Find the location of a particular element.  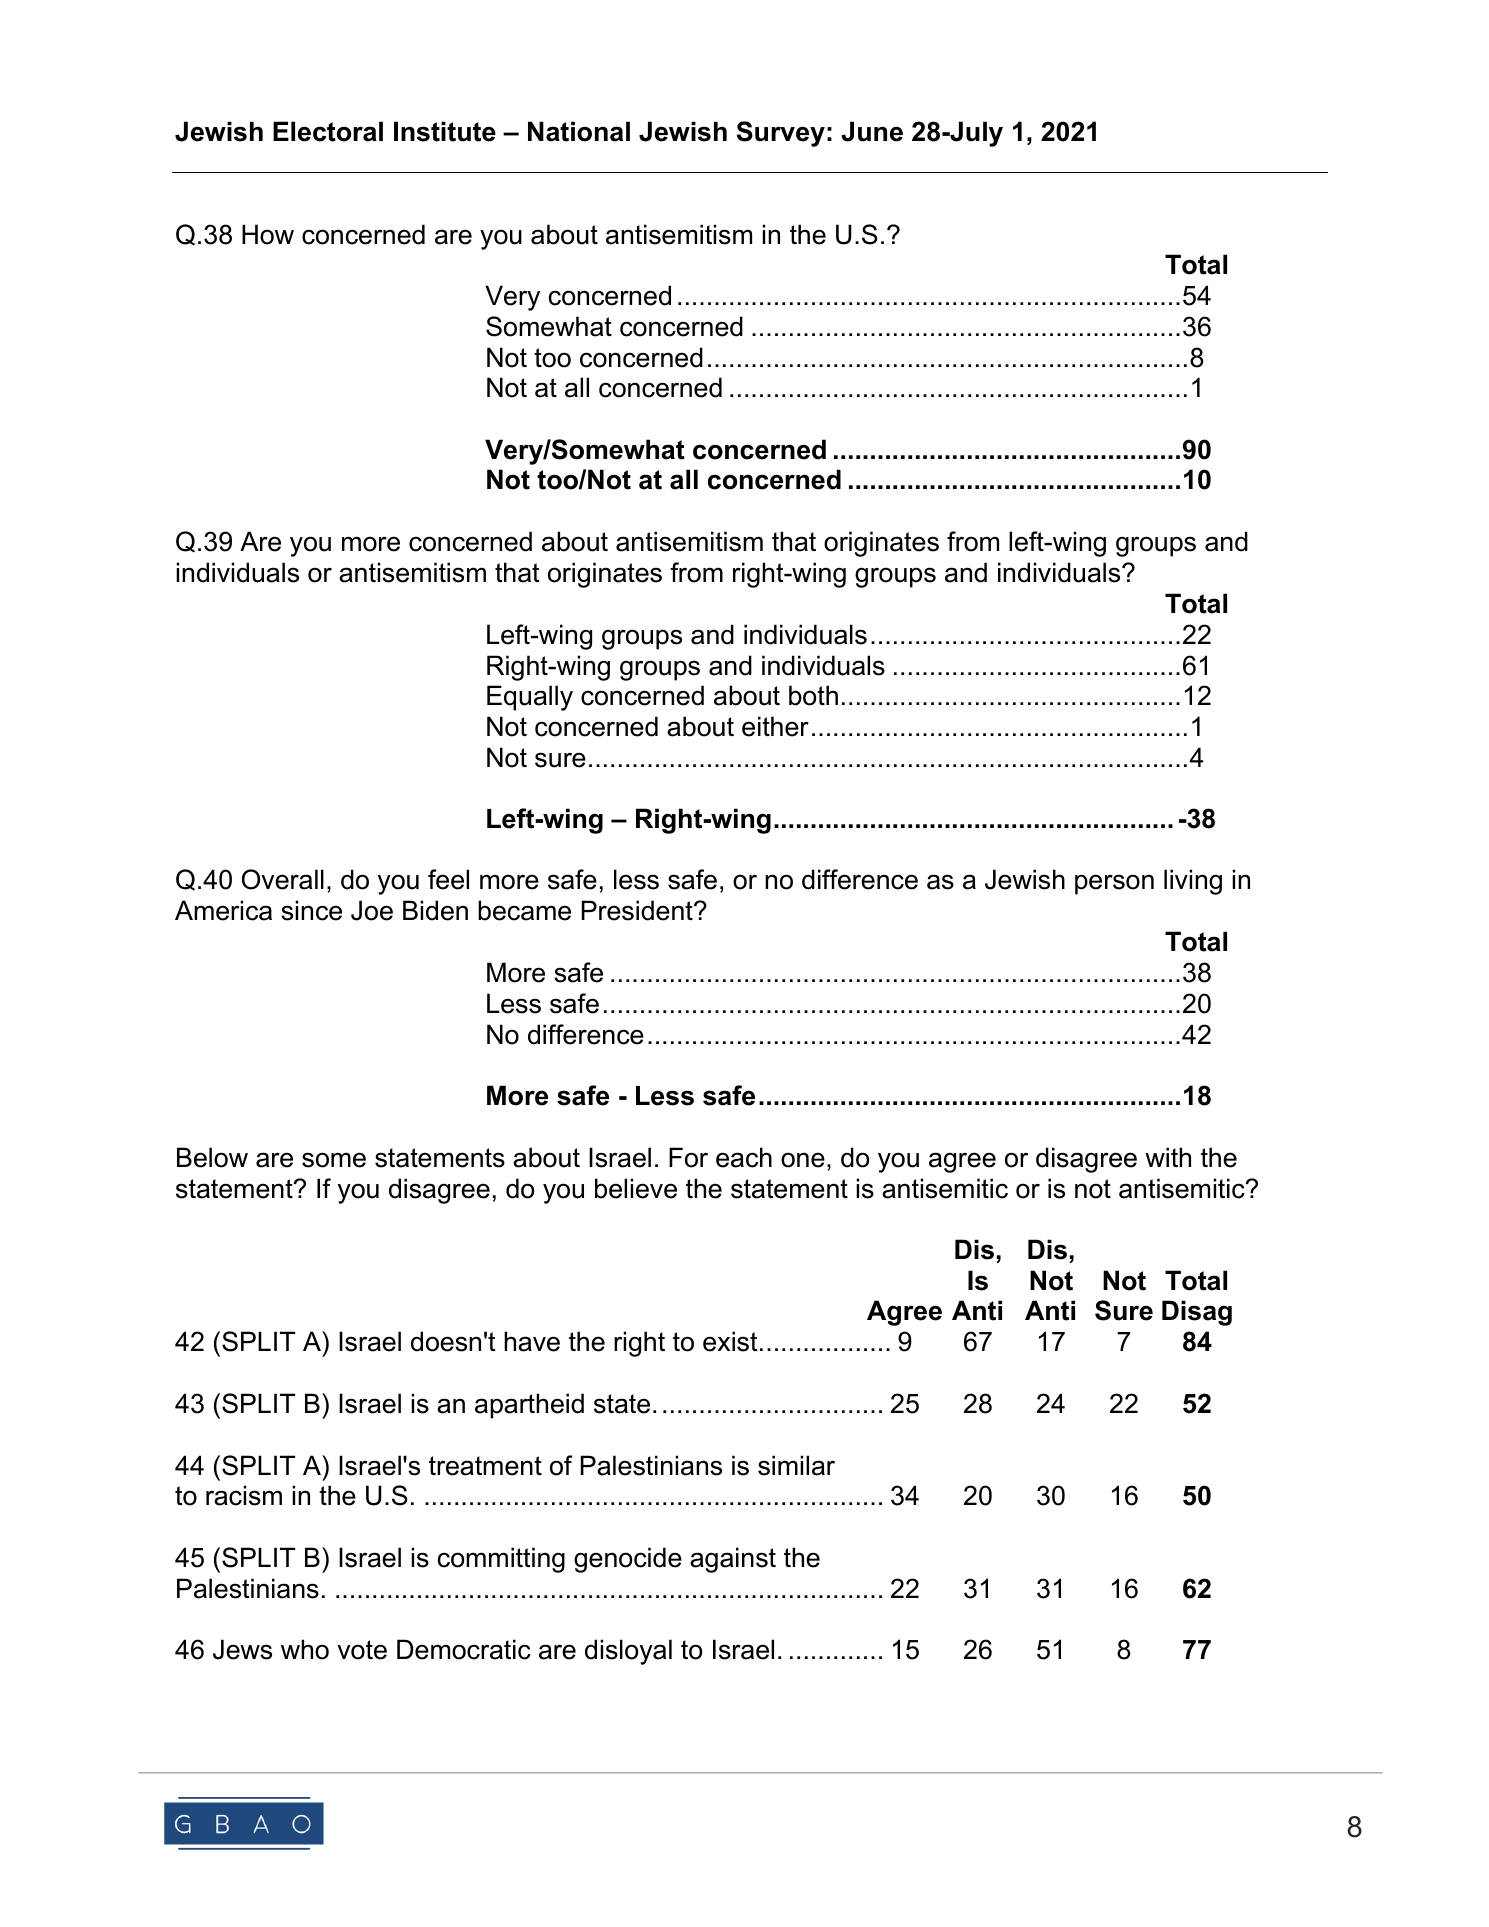

who is located at coordinates (305, 1649).
